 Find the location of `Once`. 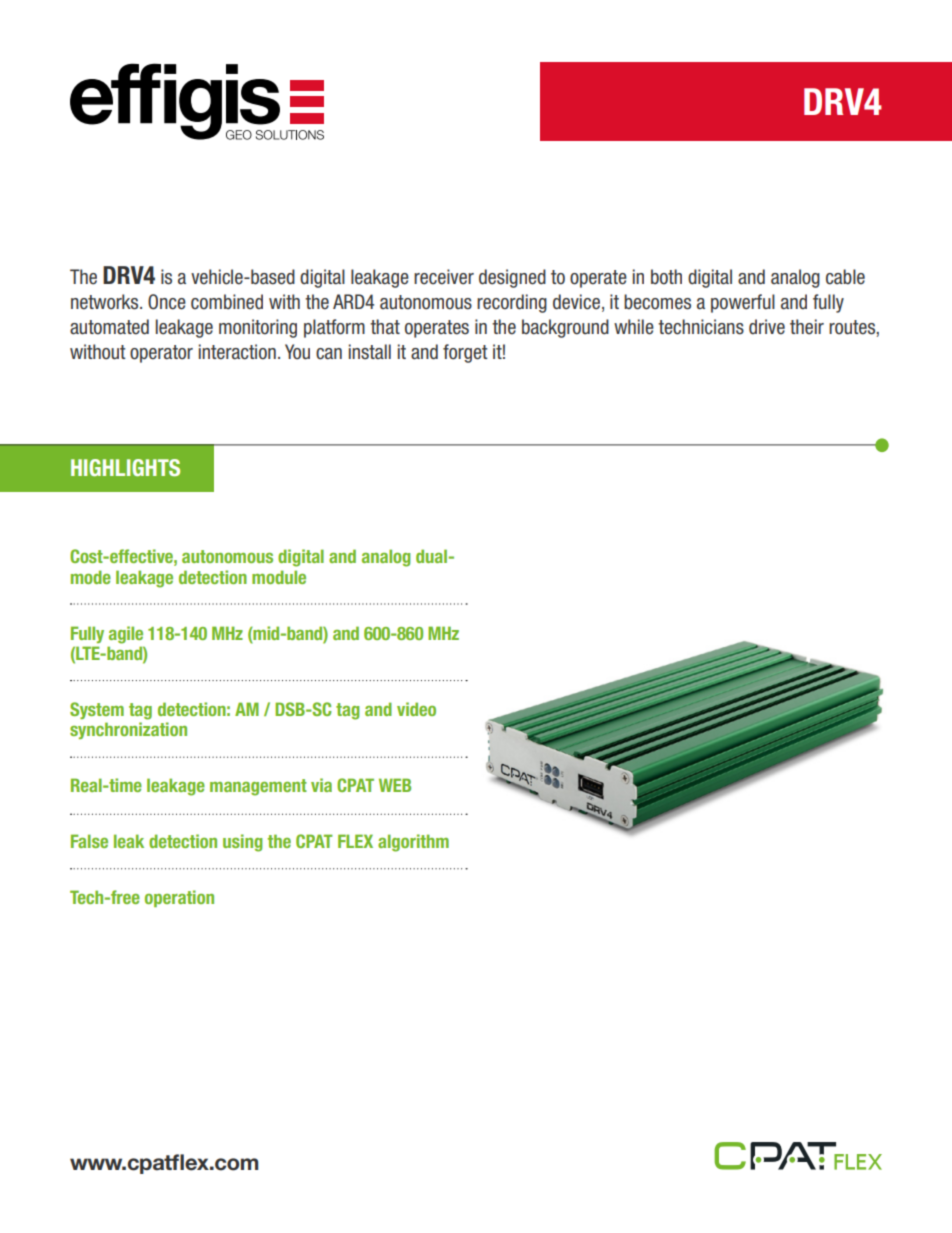

Once is located at coordinates (167, 302).
